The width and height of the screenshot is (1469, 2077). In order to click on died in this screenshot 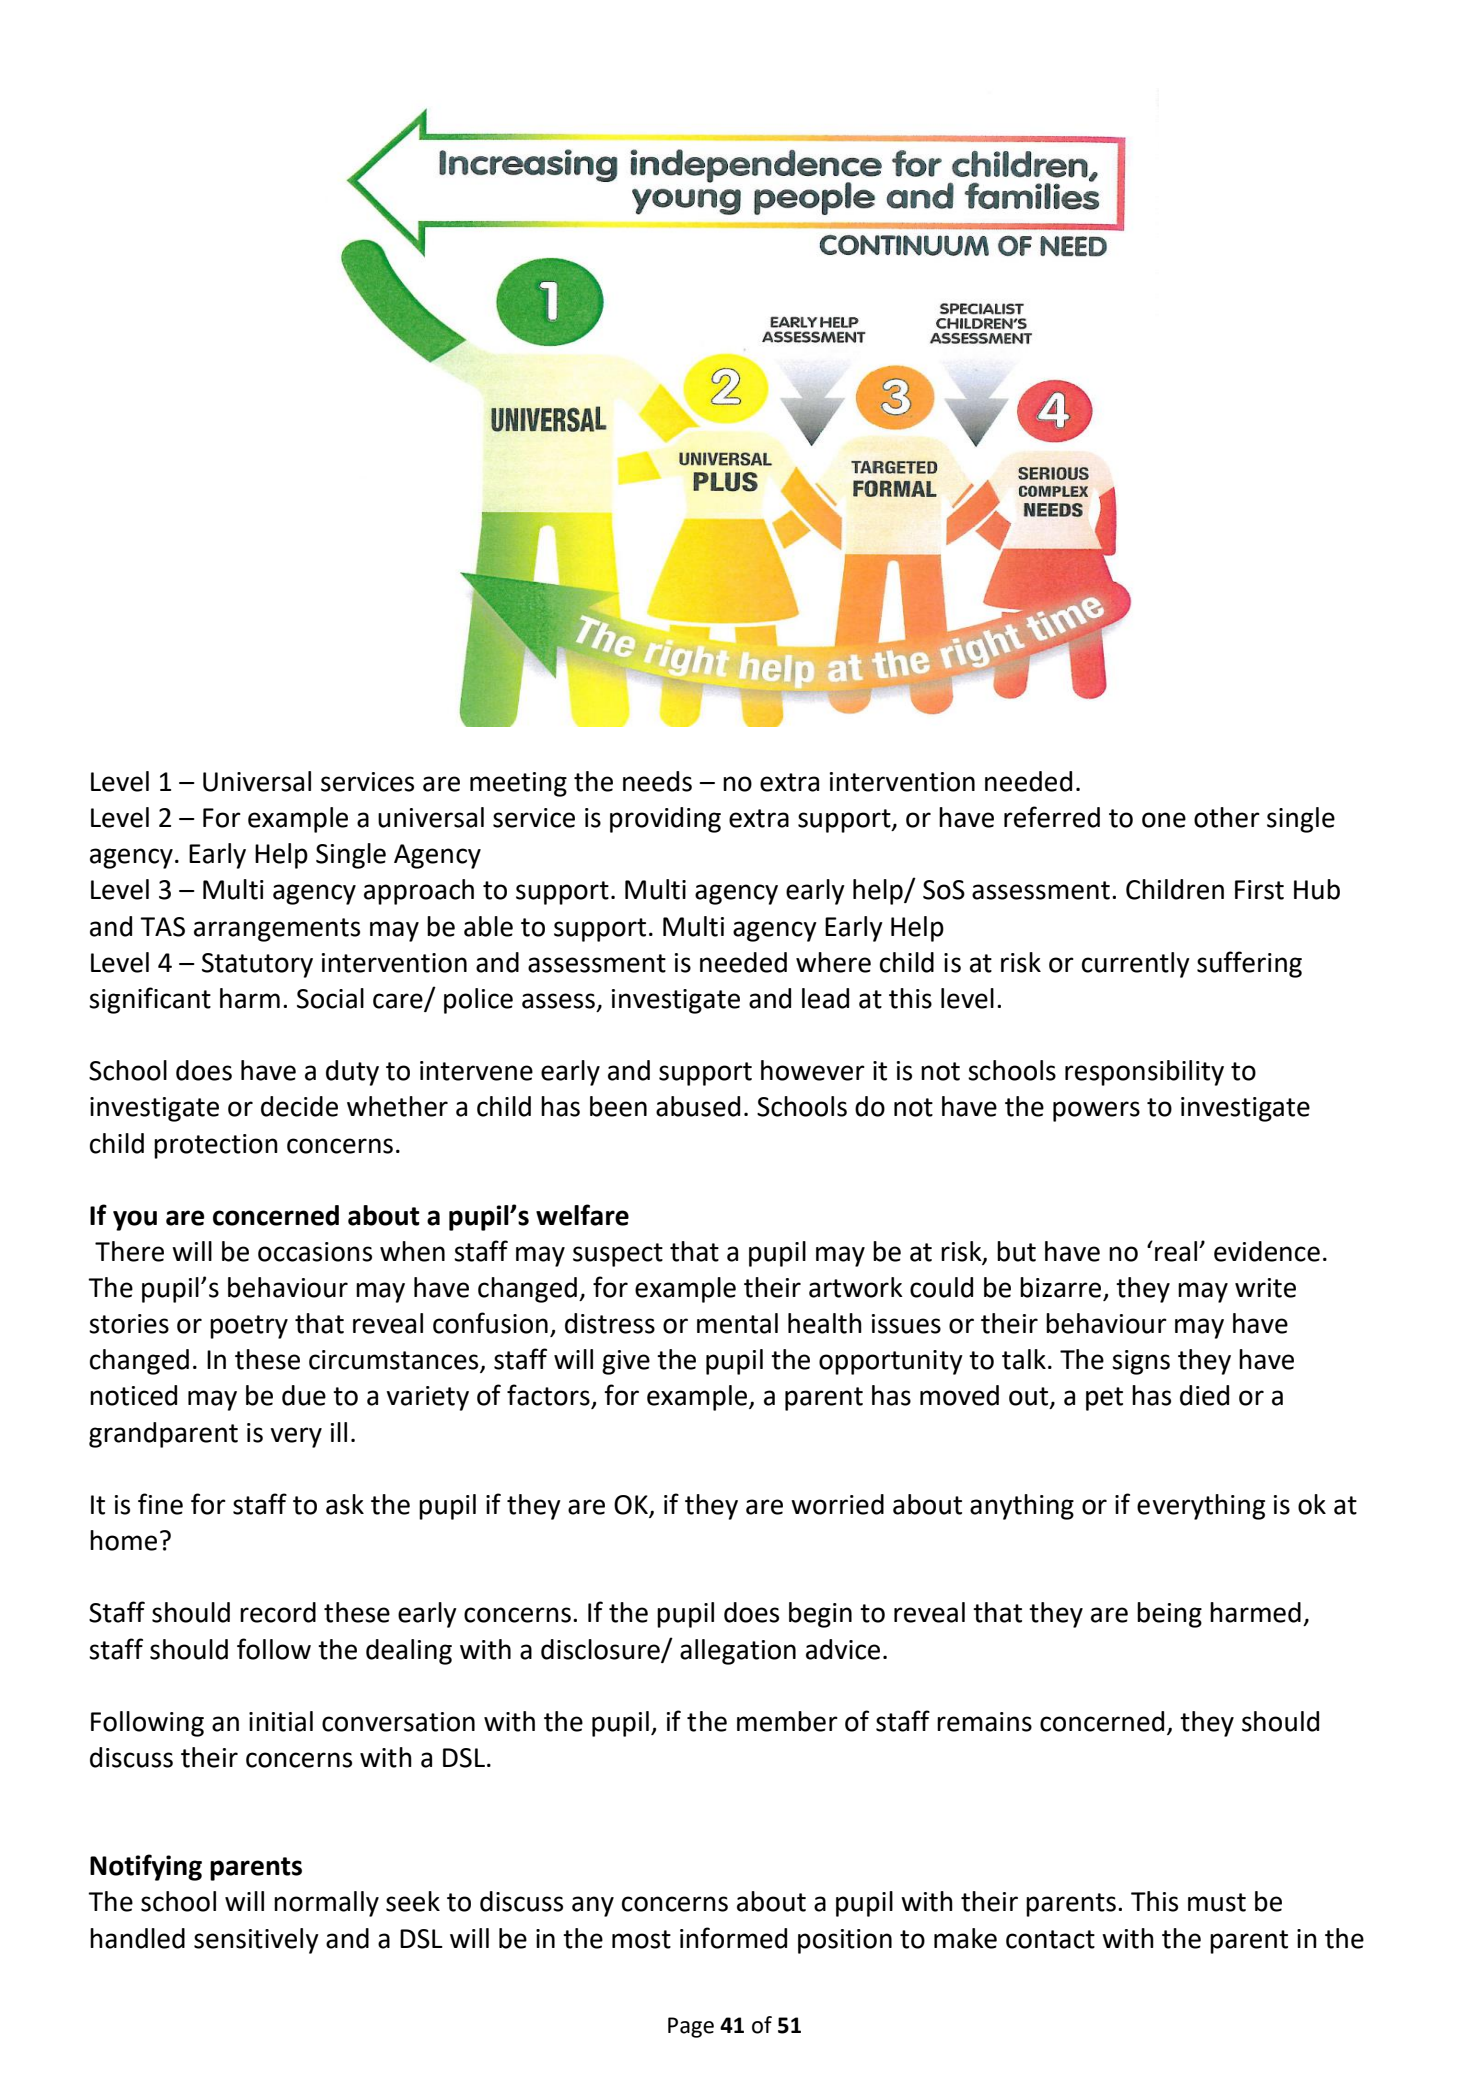, I will do `click(1204, 1395)`.
